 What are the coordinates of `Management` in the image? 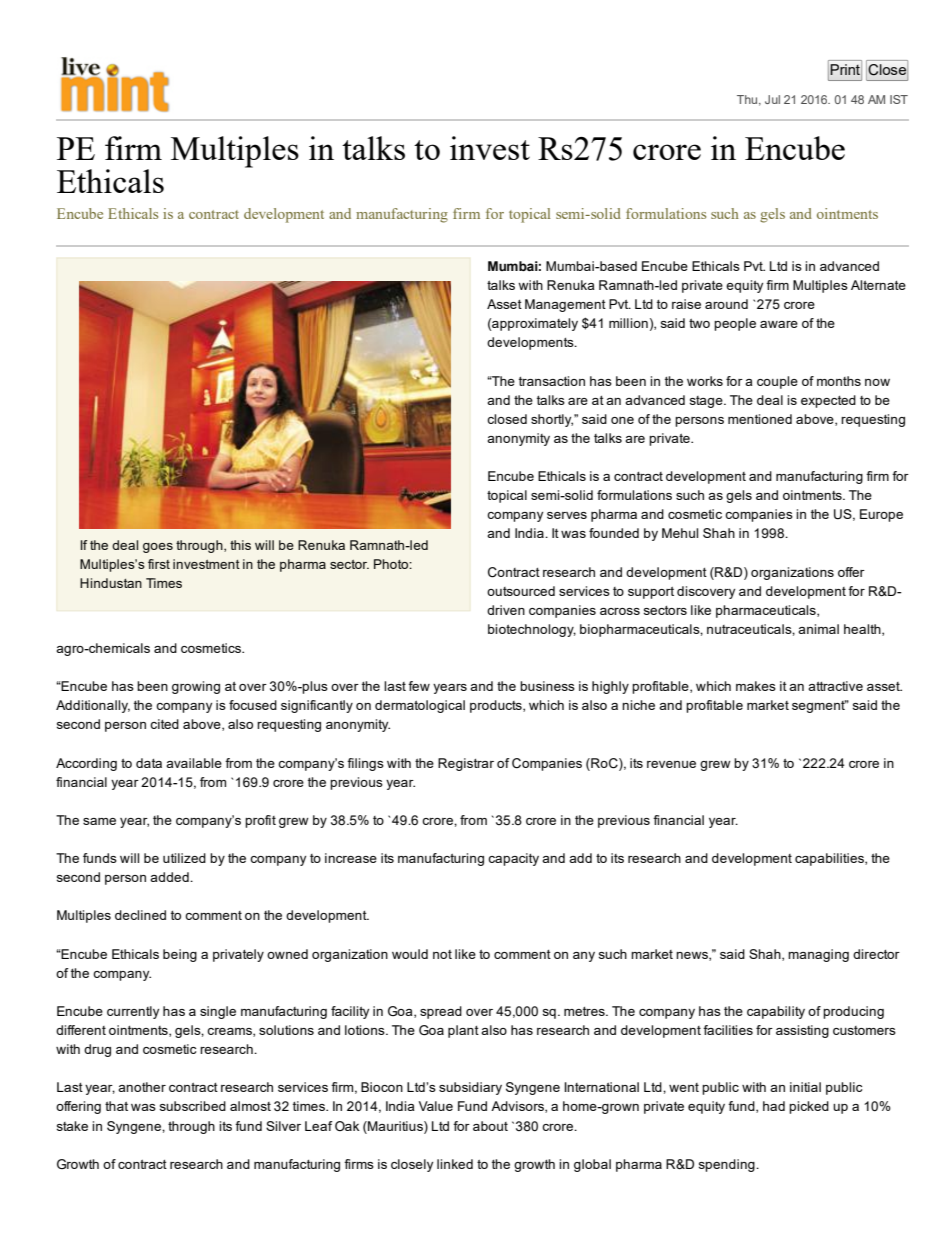 It's located at (565, 305).
